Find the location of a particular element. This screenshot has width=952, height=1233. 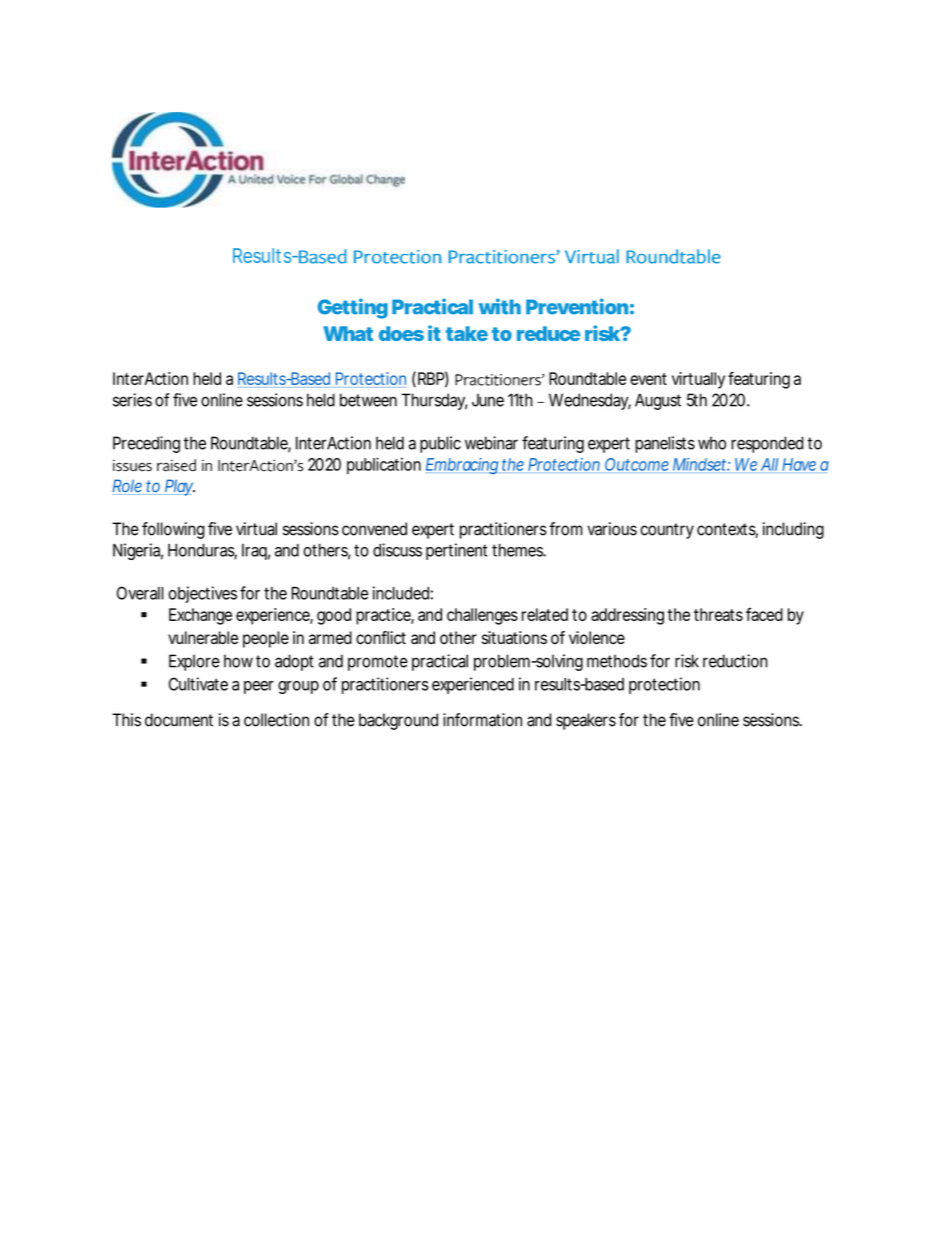

series is located at coordinates (132, 400).
